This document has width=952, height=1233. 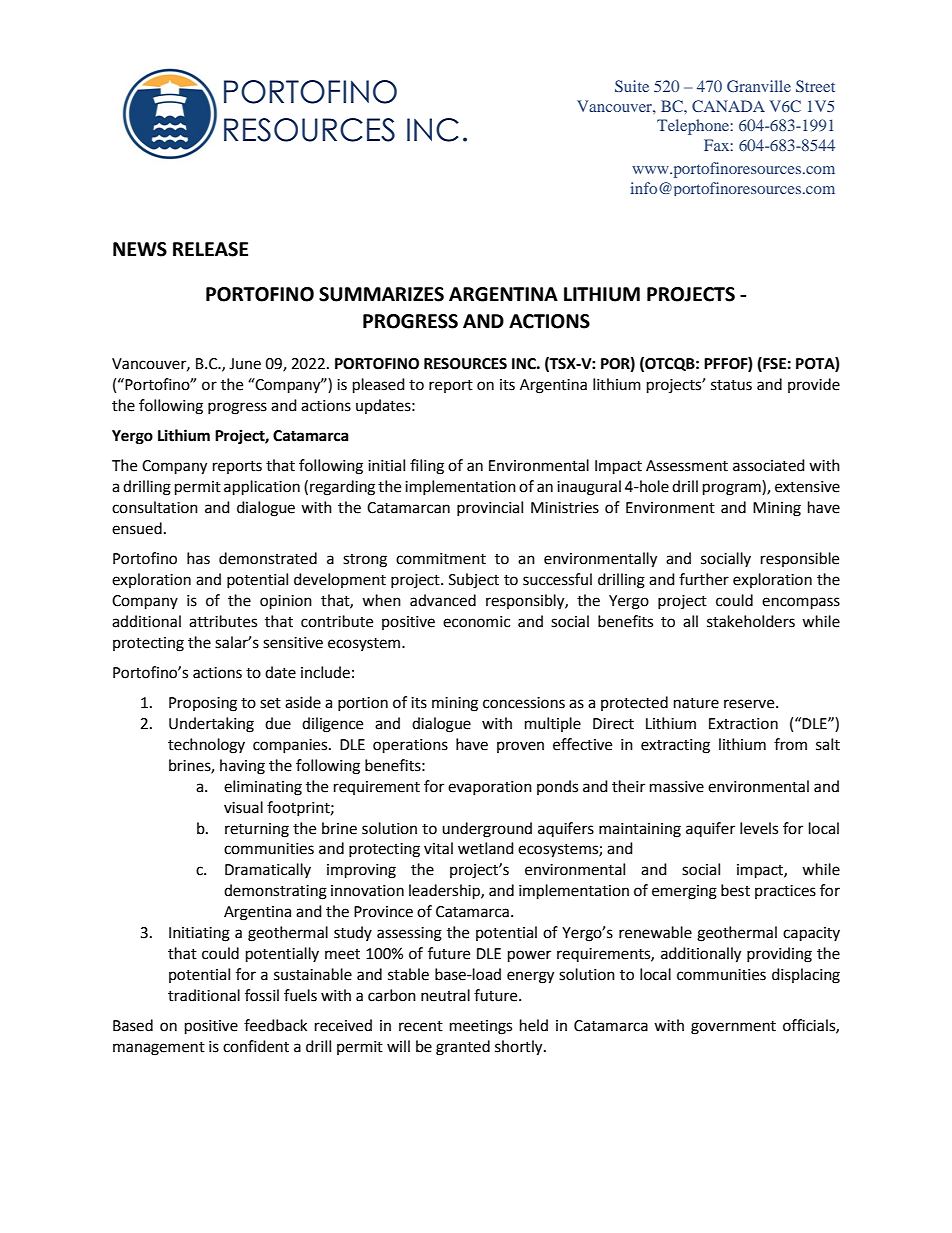 What do you see at coordinates (204, 995) in the document?
I see `traditional` at bounding box center [204, 995].
